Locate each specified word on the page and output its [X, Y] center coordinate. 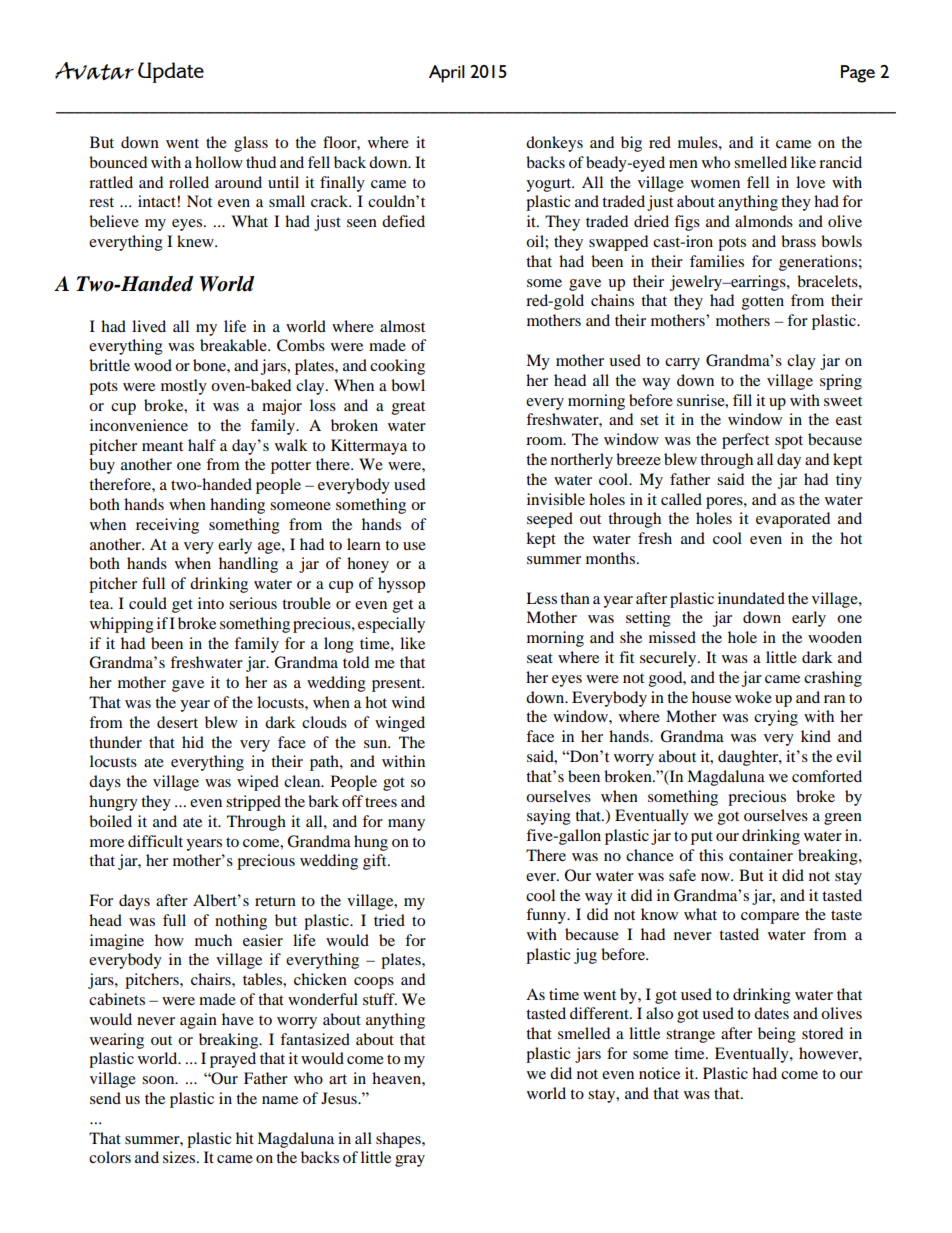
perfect [745, 441]
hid [193, 742]
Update [171, 72]
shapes [399, 1140]
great [408, 408]
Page [858, 74]
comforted [827, 776]
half [202, 445]
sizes [180, 1157]
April [447, 74]
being [777, 1035]
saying [549, 817]
